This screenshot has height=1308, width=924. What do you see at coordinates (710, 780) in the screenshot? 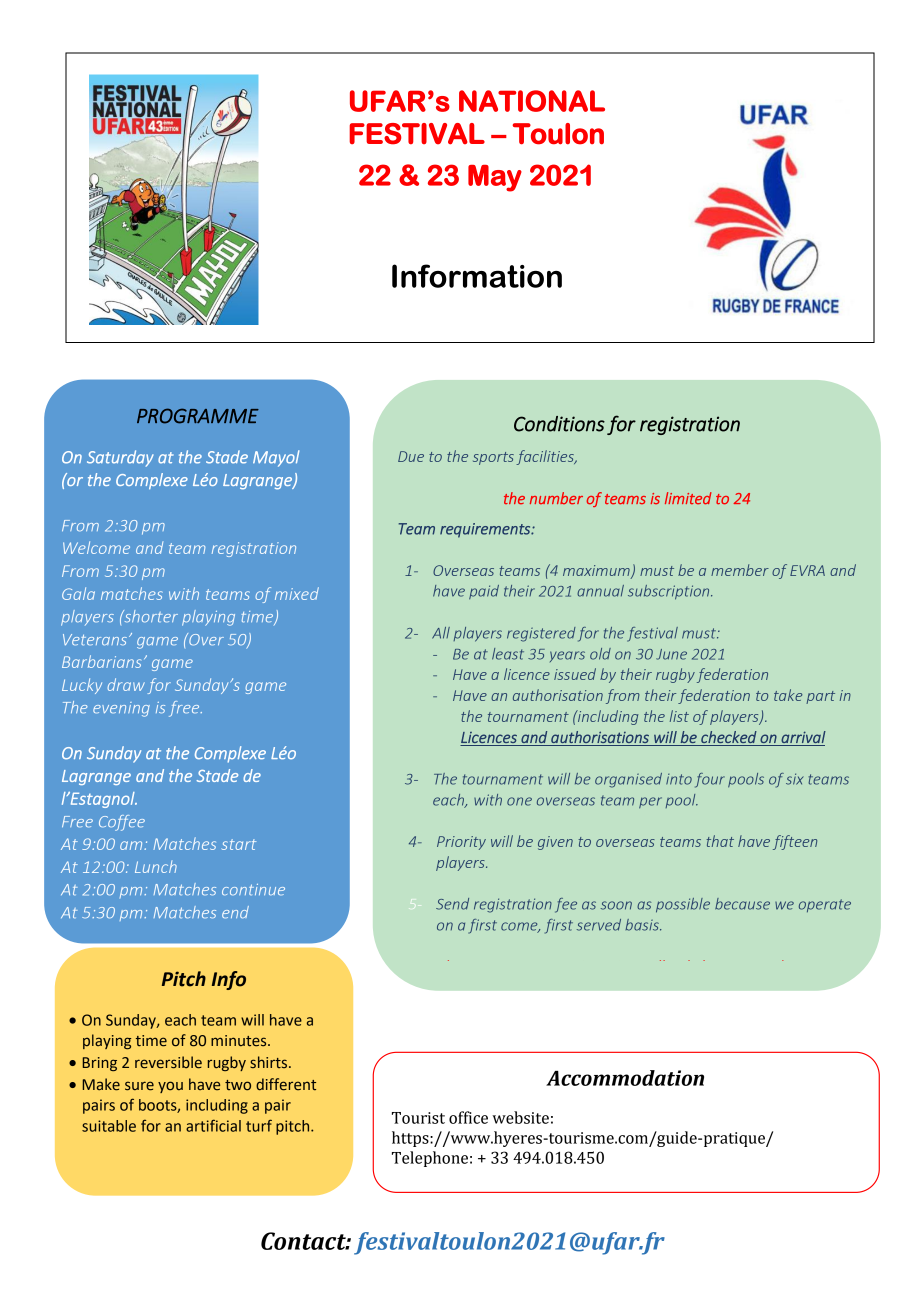
I see `four` at bounding box center [710, 780].
